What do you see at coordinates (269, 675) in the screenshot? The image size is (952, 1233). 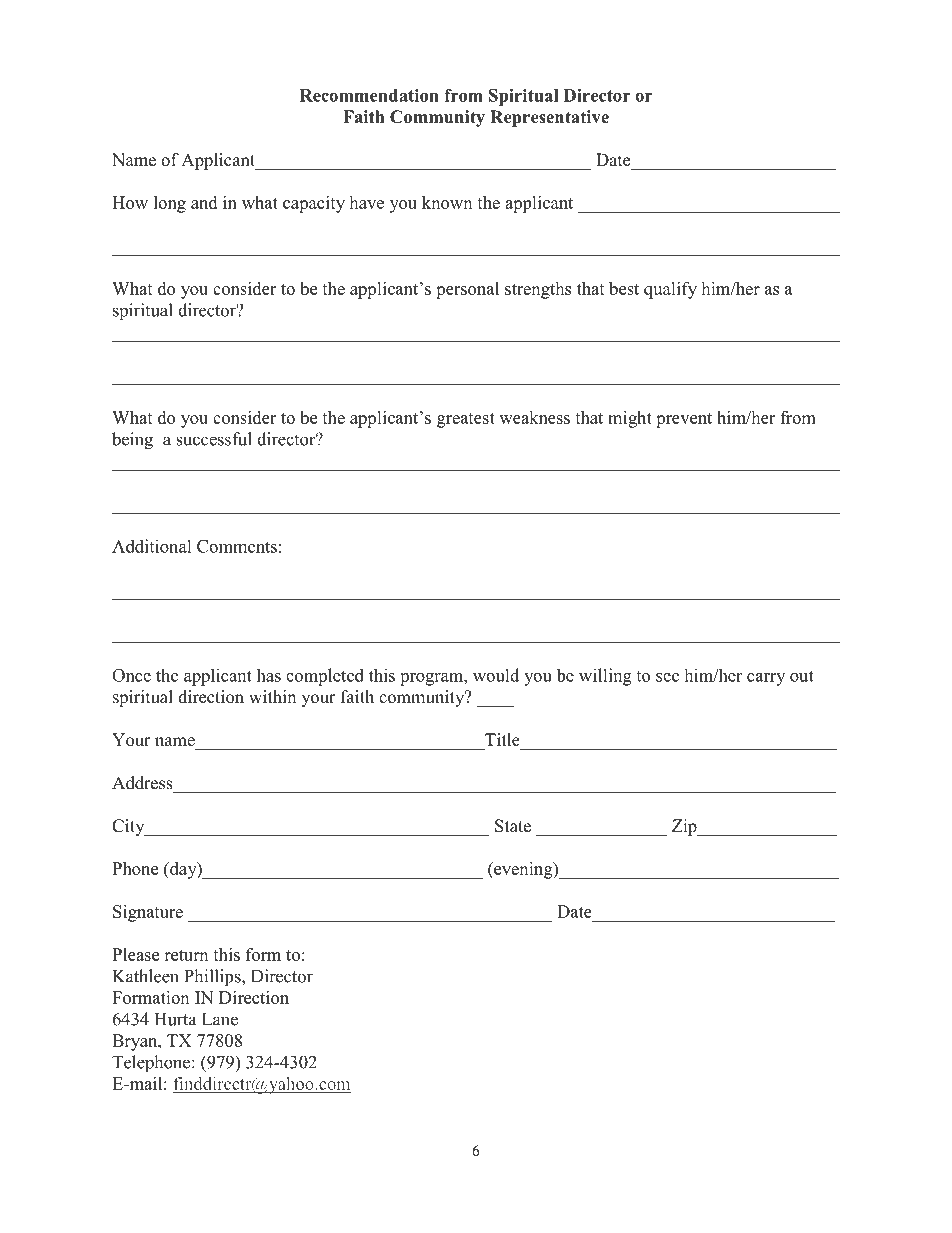 I see `has` at bounding box center [269, 675].
